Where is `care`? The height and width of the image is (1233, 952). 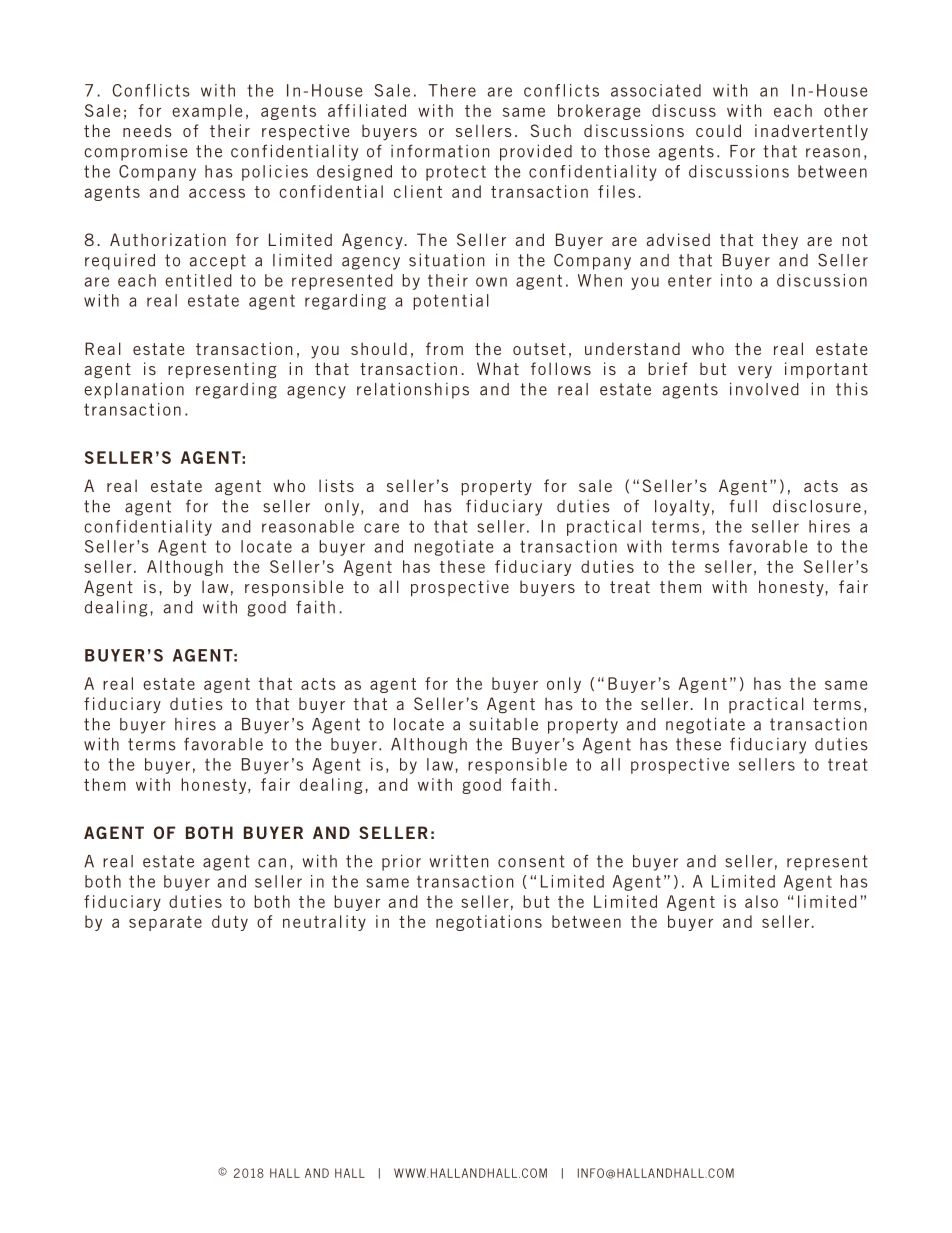
care is located at coordinates (381, 528).
